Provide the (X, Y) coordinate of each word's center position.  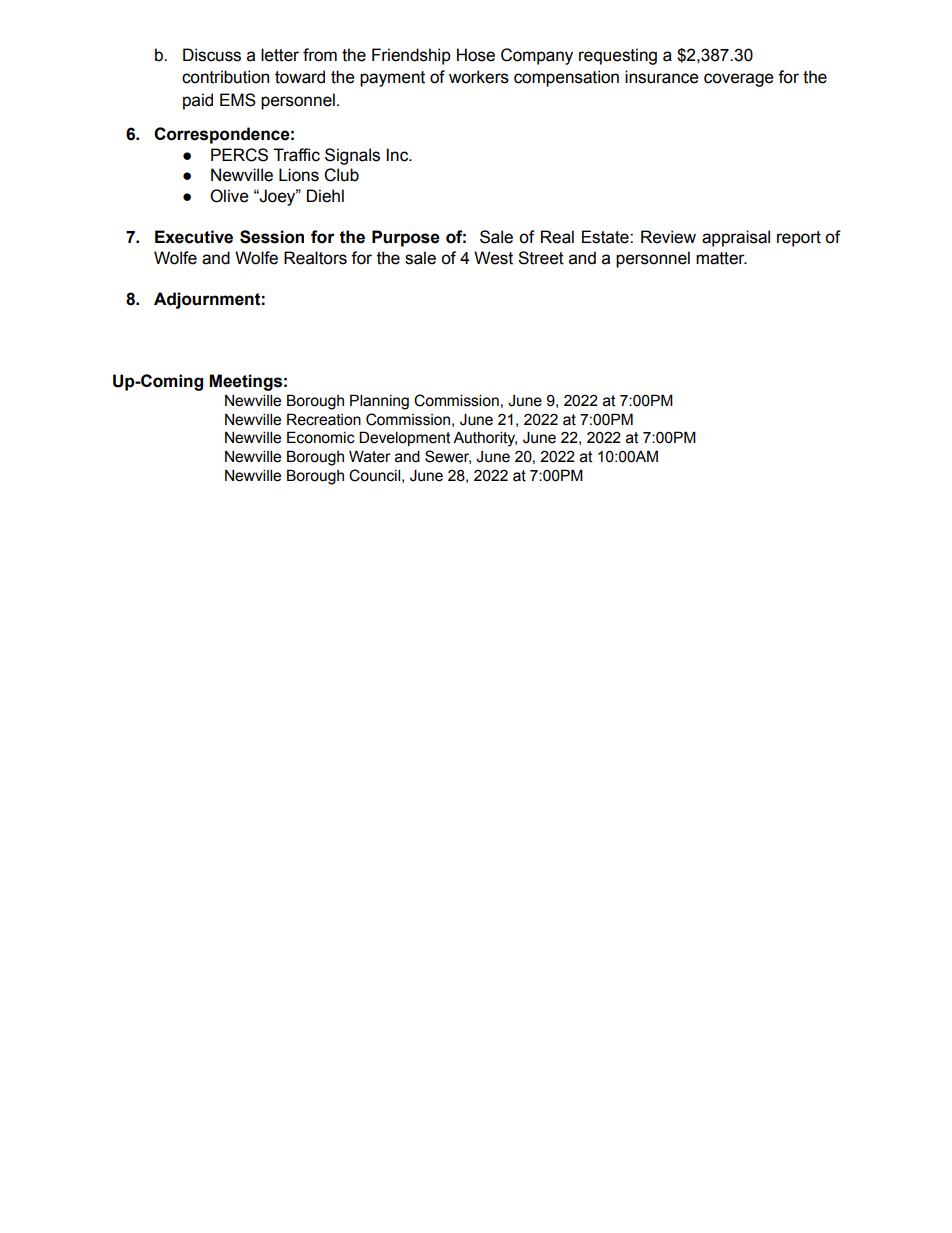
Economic (321, 437)
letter (280, 55)
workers (479, 77)
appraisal (736, 238)
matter (721, 258)
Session (272, 237)
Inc (399, 155)
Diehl (325, 196)
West (493, 258)
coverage (739, 80)
